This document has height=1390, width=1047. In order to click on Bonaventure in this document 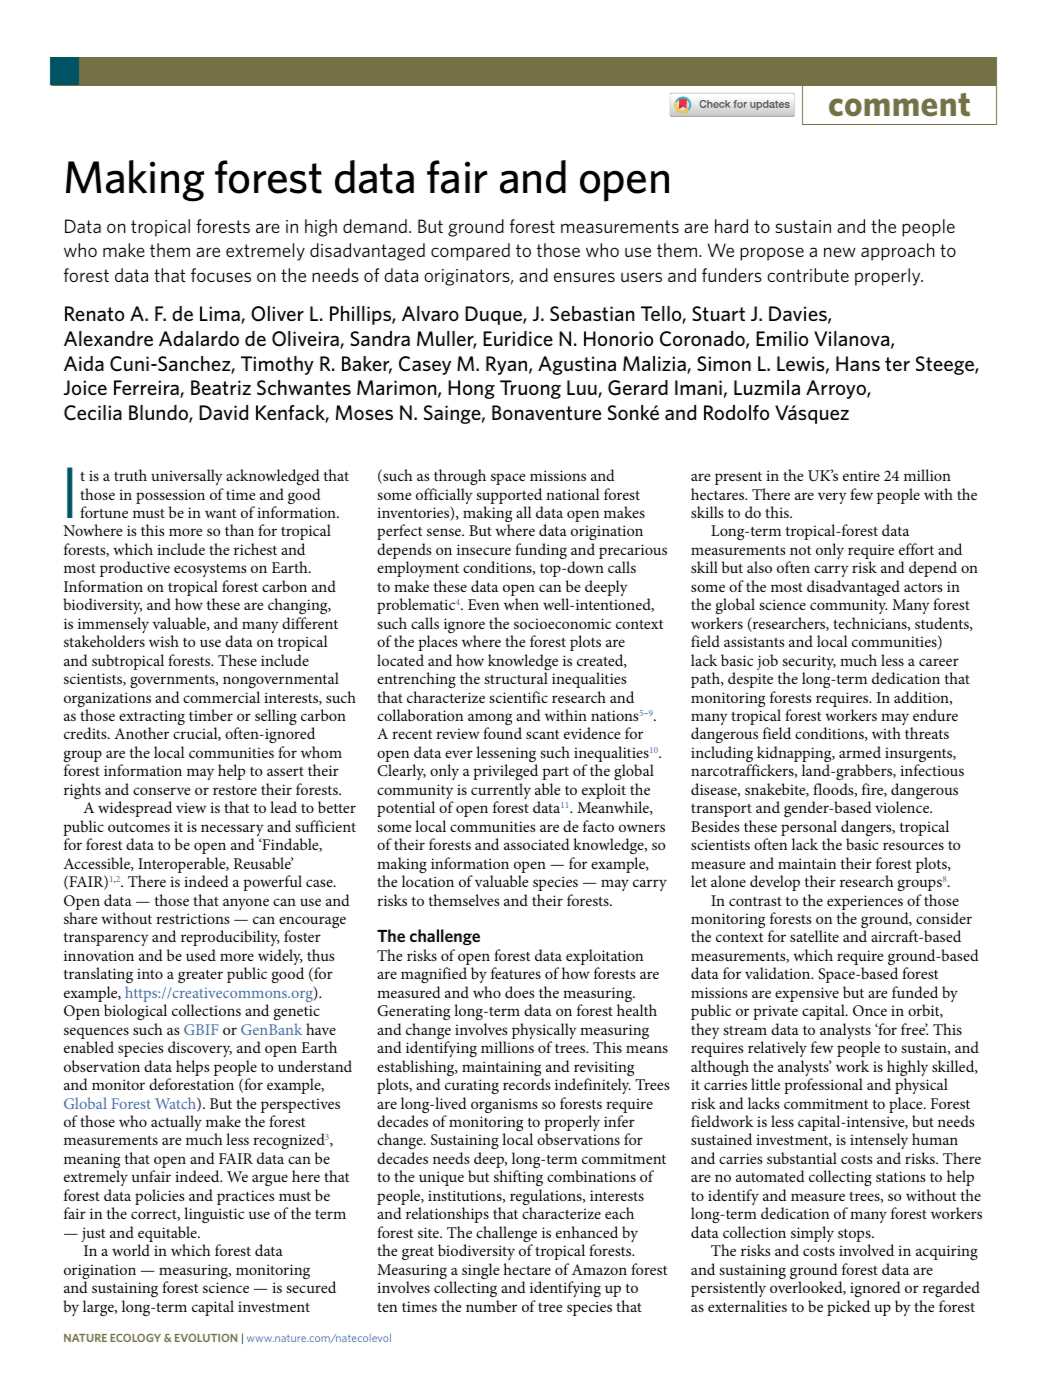, I will do `click(546, 412)`.
